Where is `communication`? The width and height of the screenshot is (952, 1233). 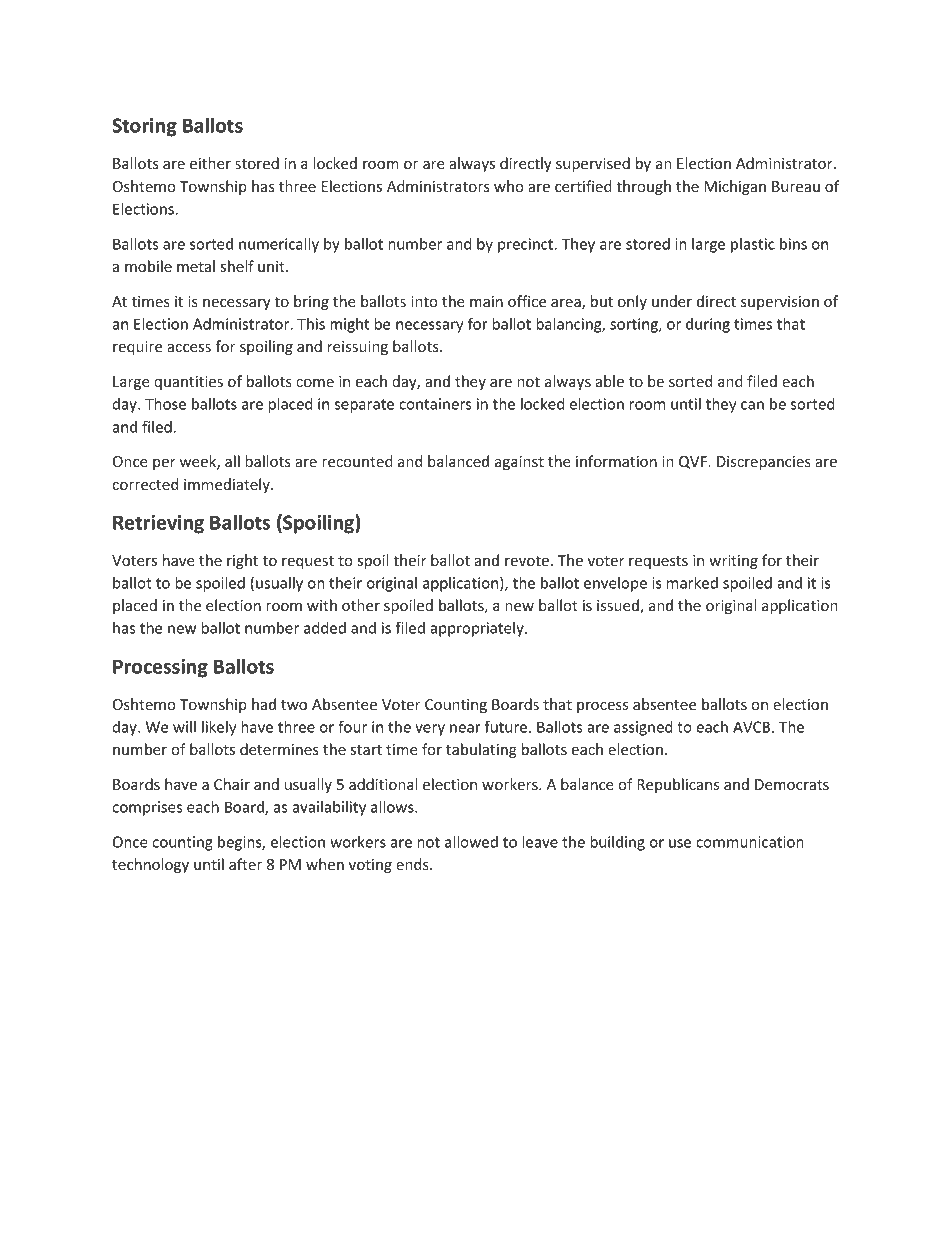
communication is located at coordinates (750, 842).
